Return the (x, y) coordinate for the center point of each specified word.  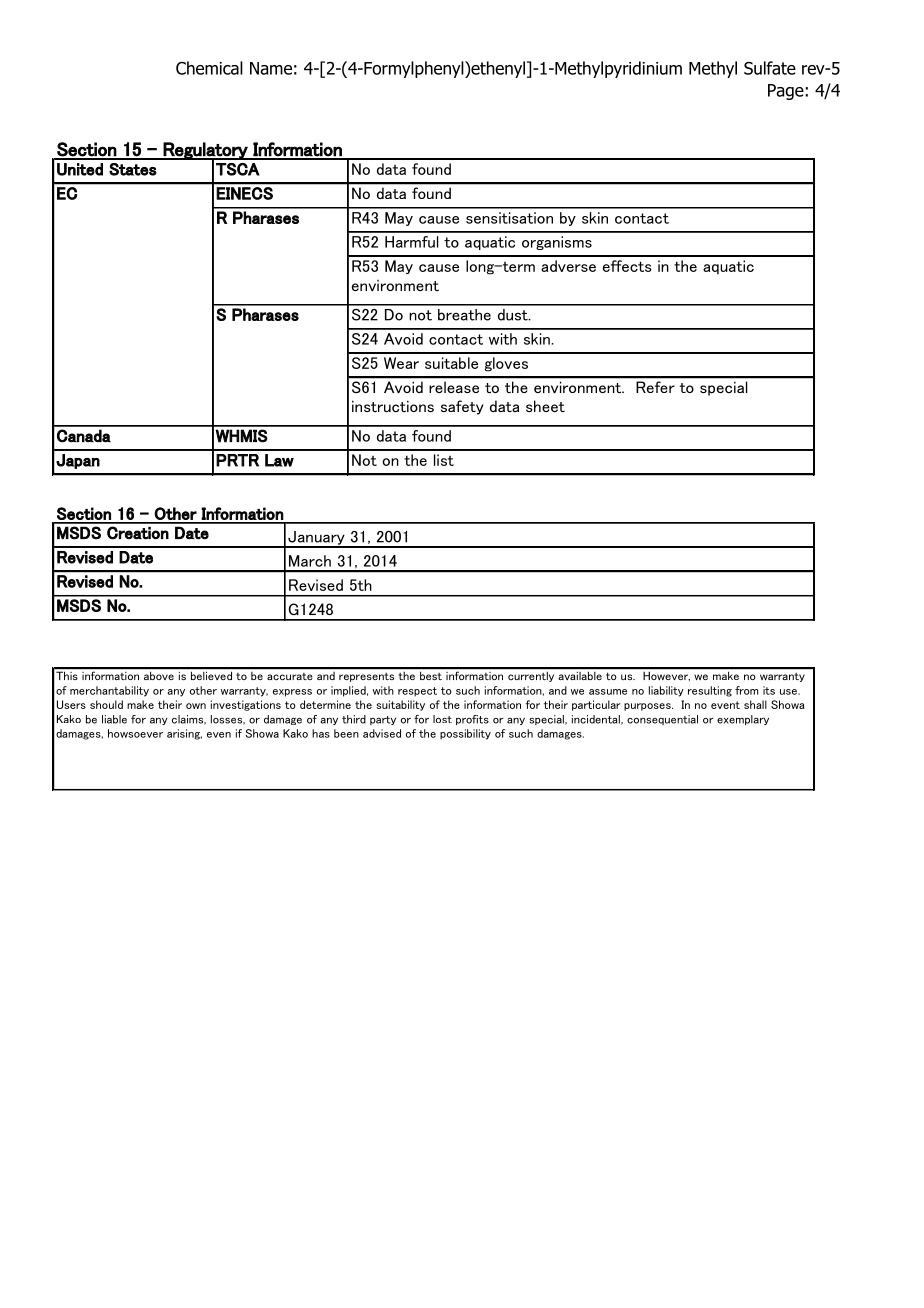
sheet (545, 406)
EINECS (245, 193)
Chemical (209, 68)
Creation (138, 533)
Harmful (412, 242)
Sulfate (770, 68)
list (444, 460)
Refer (655, 387)
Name (271, 68)
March (310, 561)
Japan (78, 461)
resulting (710, 691)
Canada (84, 436)
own (196, 706)
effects (627, 266)
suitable (451, 363)
